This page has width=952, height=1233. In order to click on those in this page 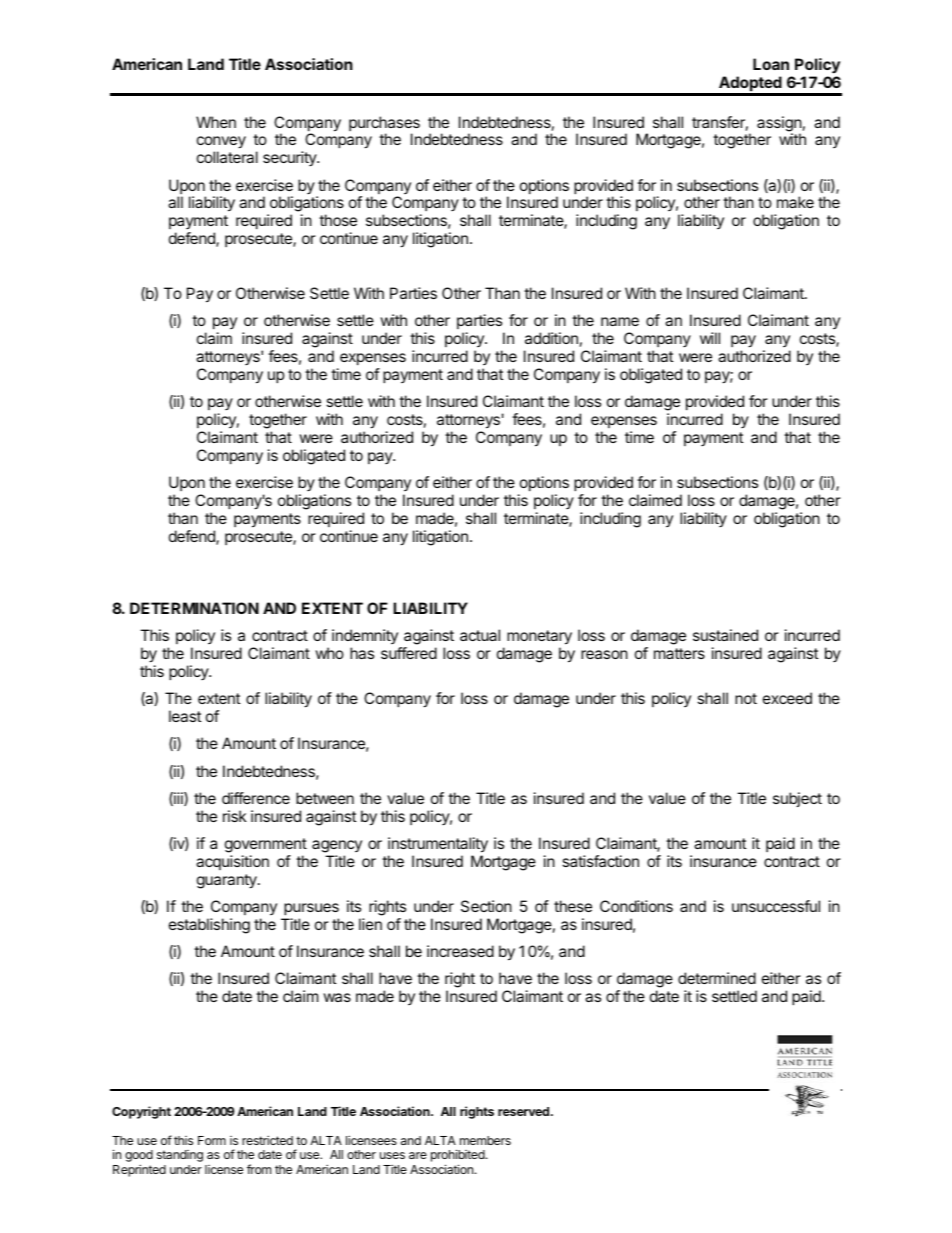, I will do `click(338, 220)`.
